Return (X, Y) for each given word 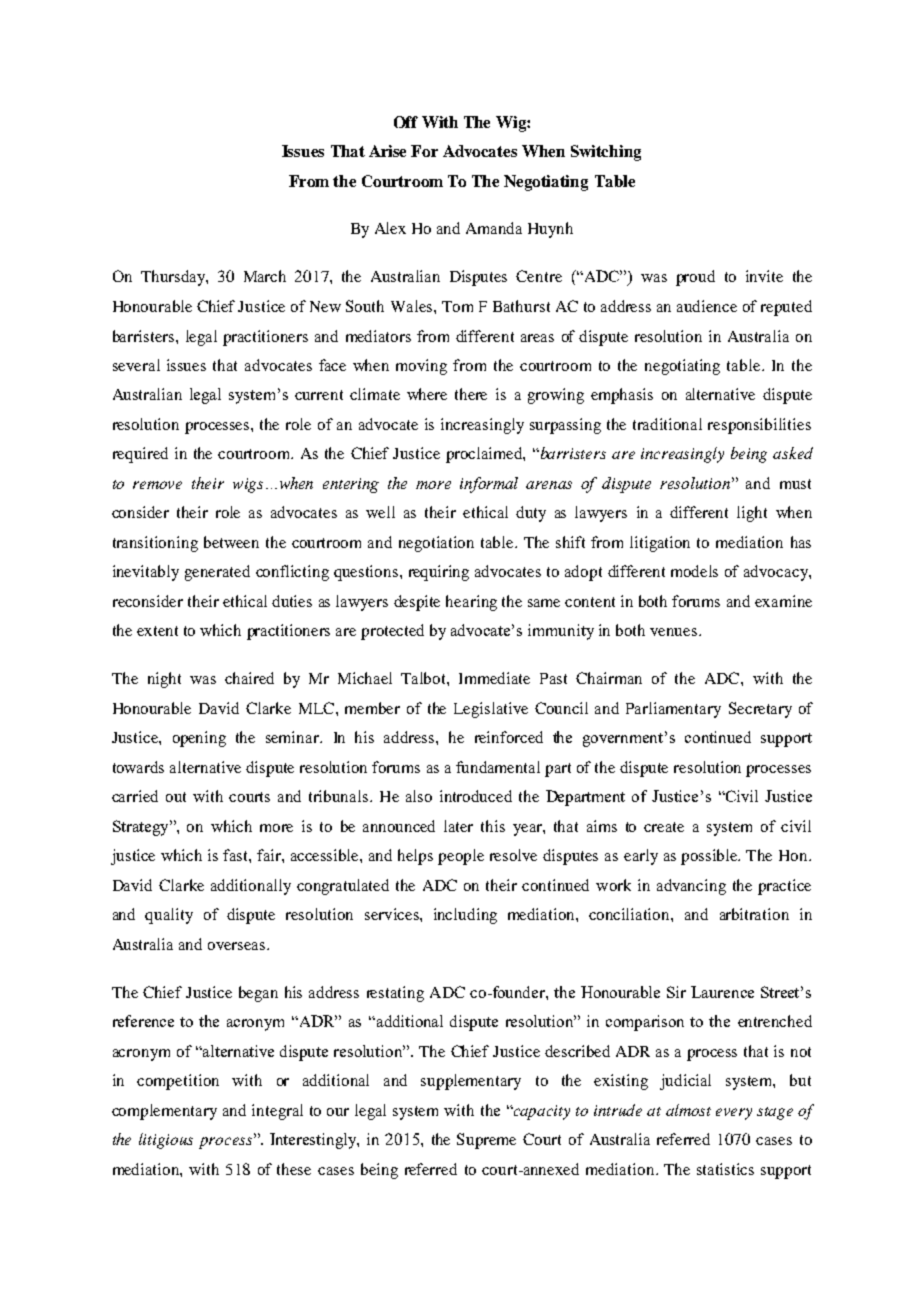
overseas (238, 946)
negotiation (436, 544)
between (231, 542)
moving (421, 367)
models (694, 571)
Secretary (760, 710)
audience (707, 306)
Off (406, 122)
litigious (166, 1141)
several (136, 365)
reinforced (509, 737)
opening (199, 739)
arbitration (754, 914)
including (465, 916)
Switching (606, 153)
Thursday (174, 278)
